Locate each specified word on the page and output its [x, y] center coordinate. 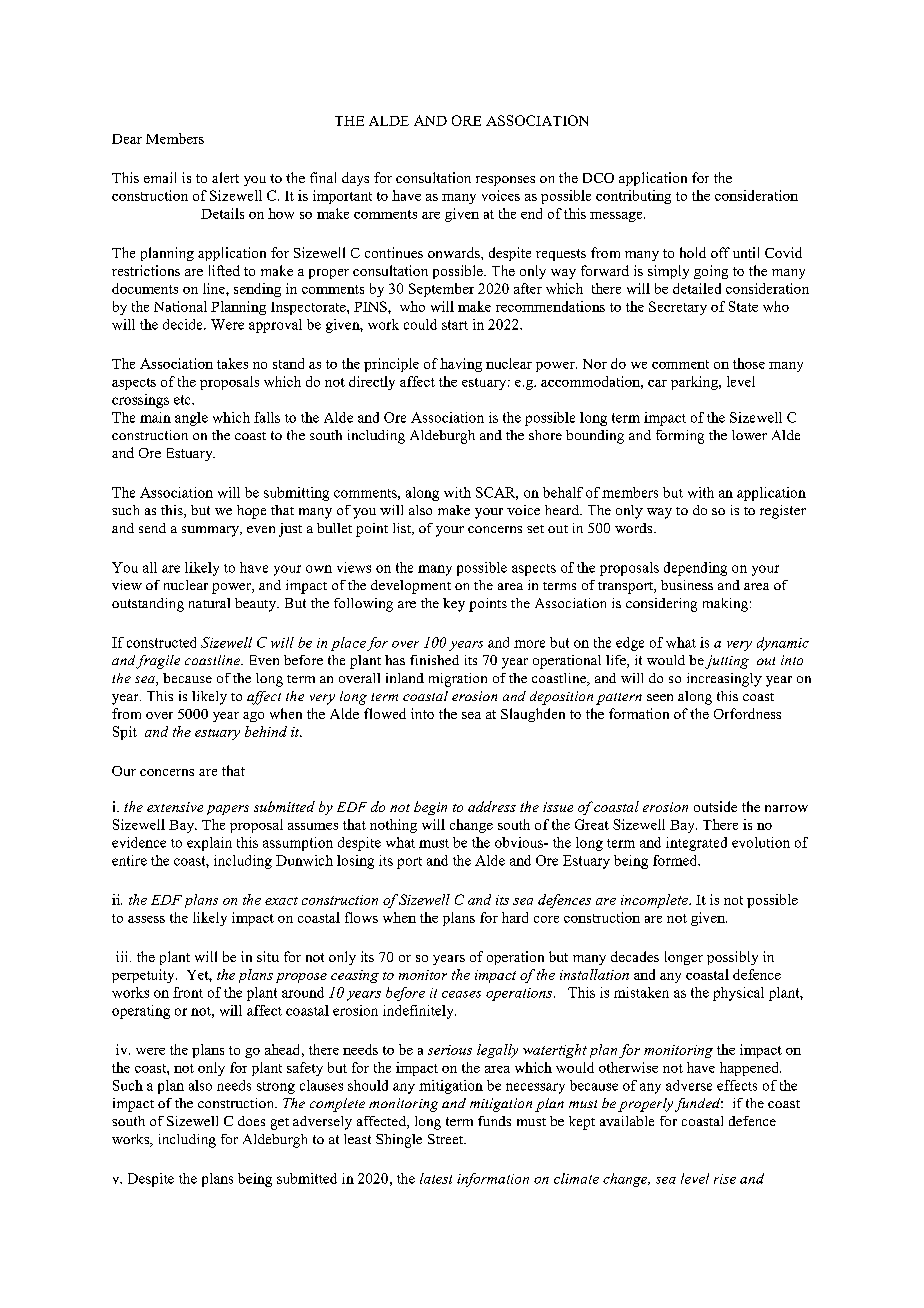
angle [191, 419]
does [251, 1121]
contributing [633, 197]
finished [434, 660]
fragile [158, 662]
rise [725, 1179]
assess [146, 919]
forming [680, 437]
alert [225, 177]
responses [505, 181]
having [461, 365]
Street [447, 1139]
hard [515, 917]
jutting [727, 662]
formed [676, 860]
